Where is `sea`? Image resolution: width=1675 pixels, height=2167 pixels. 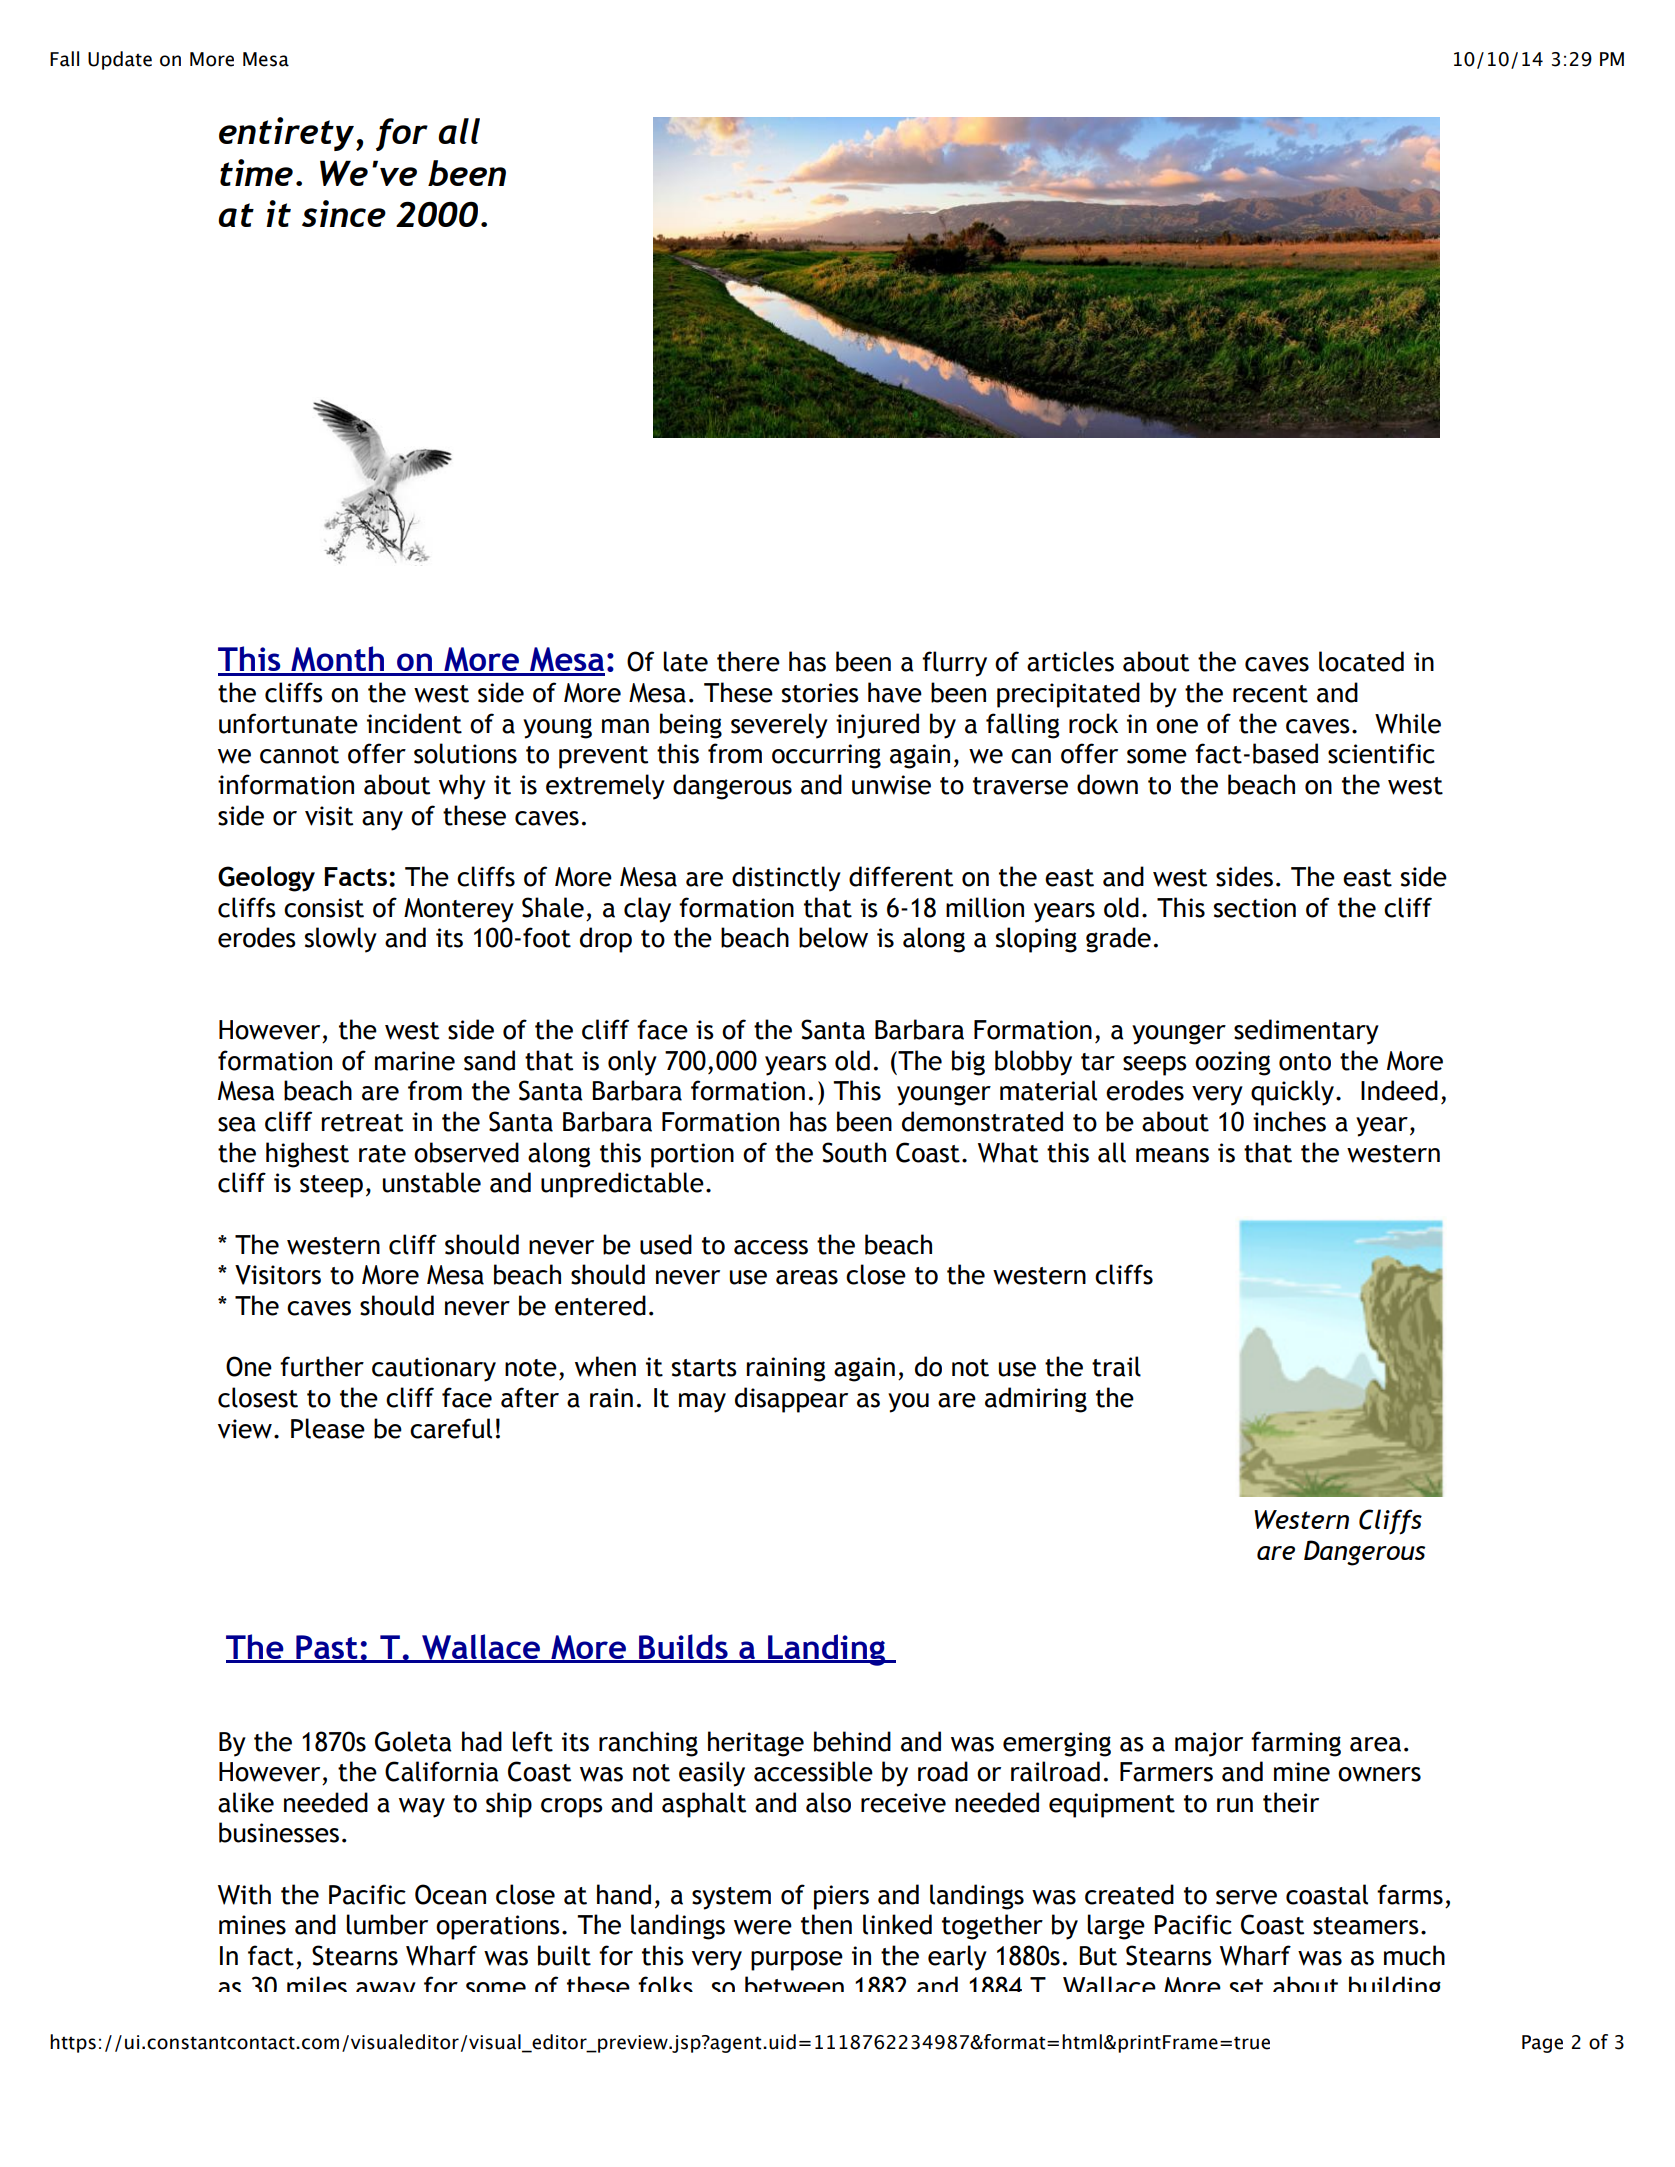 sea is located at coordinates (237, 1124).
